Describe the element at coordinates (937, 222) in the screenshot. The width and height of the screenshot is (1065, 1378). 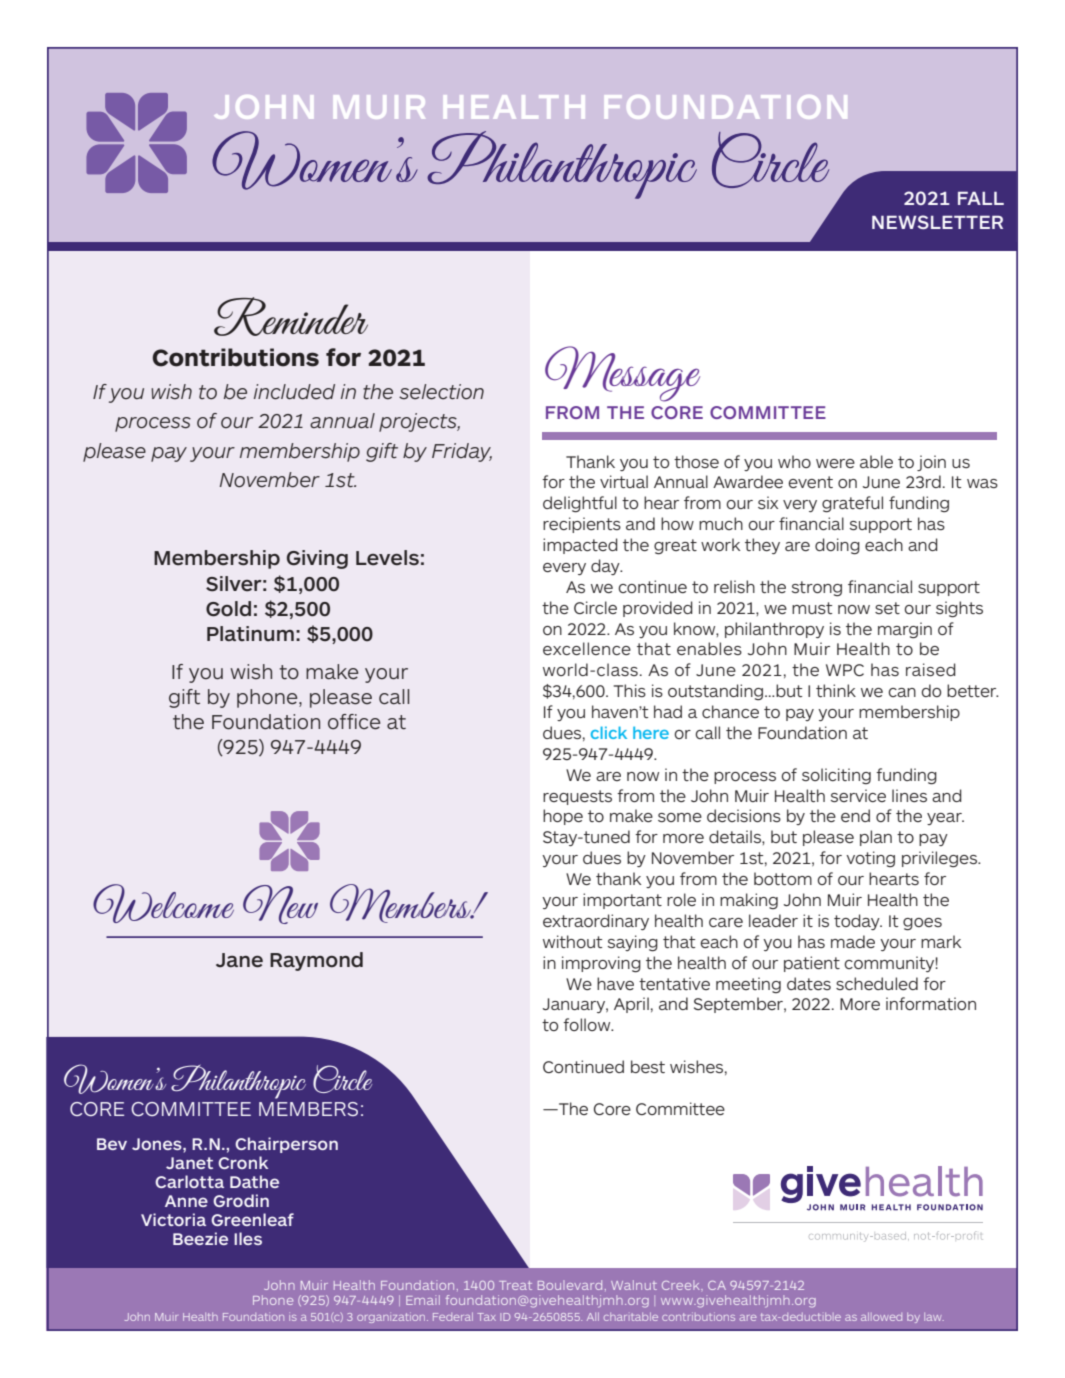
I see `NEWSLETTER` at that location.
